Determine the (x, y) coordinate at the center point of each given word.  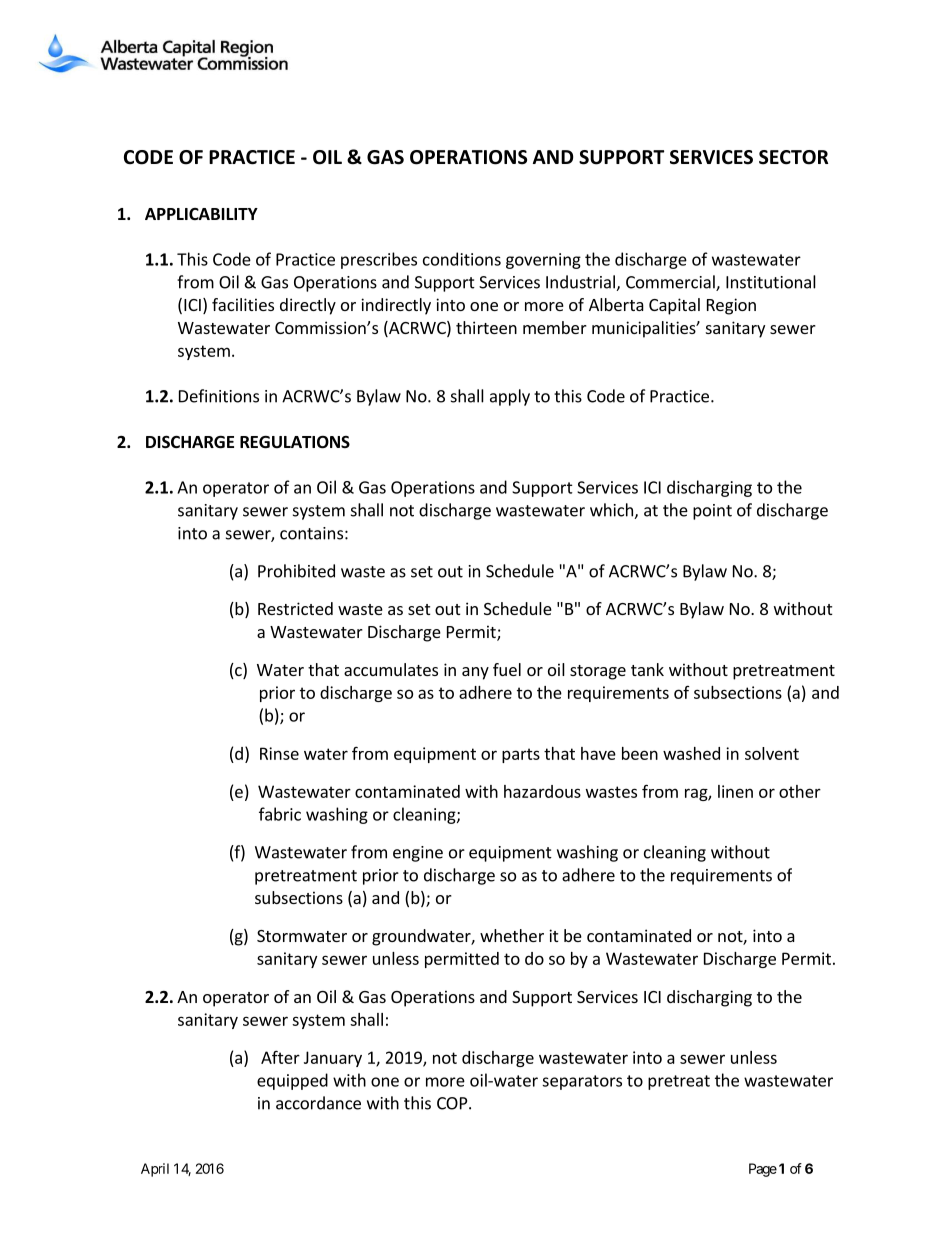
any (475, 673)
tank (647, 669)
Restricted (295, 608)
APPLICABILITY (201, 214)
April (155, 1170)
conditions (462, 259)
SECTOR (793, 157)
